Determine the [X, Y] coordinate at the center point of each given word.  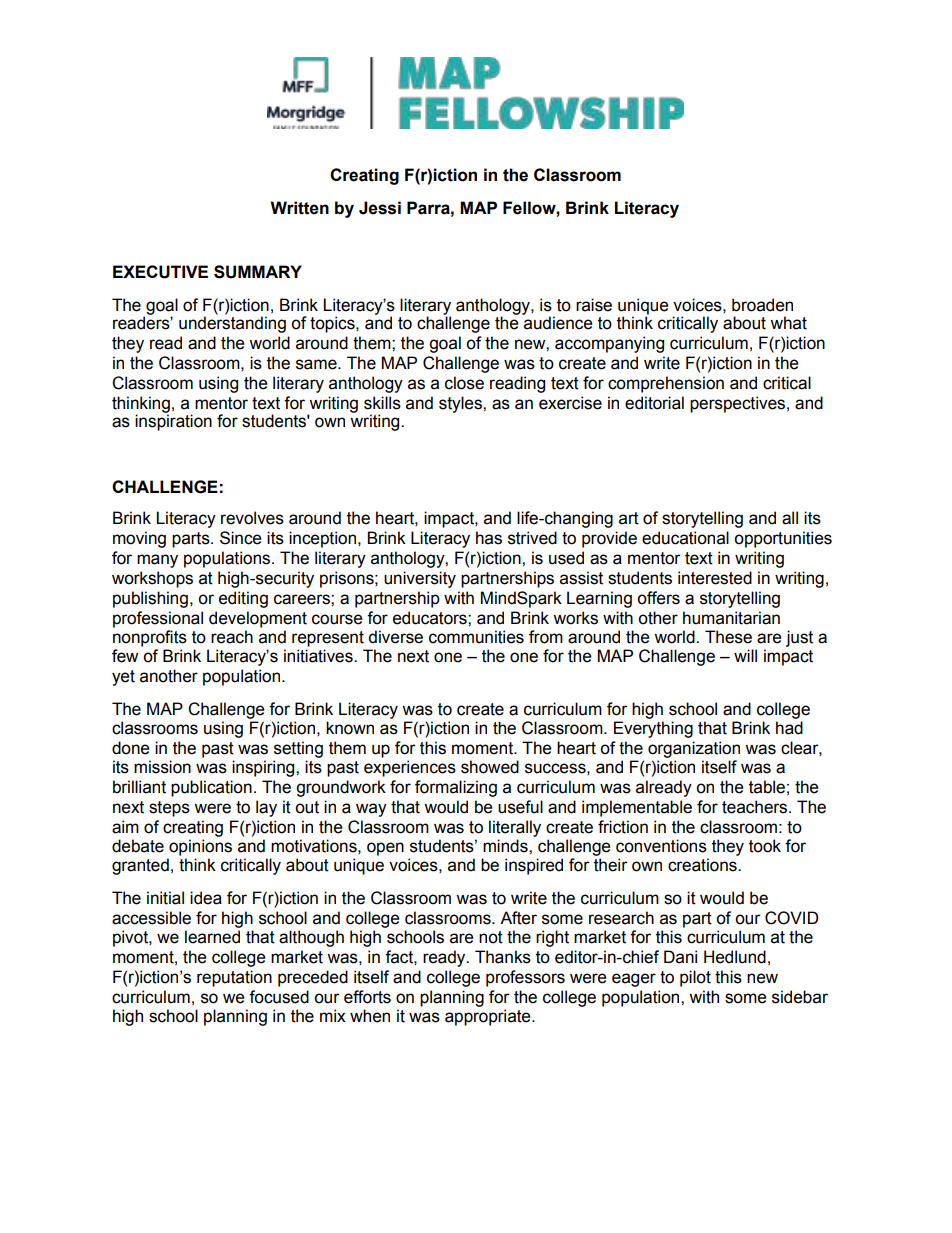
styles [461, 404]
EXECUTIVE [160, 272]
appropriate [489, 1017]
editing [243, 599]
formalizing [456, 788]
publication [211, 788]
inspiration [173, 421]
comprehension [666, 384]
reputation [234, 978]
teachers [756, 807]
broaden [762, 305]
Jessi [380, 208]
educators [431, 618]
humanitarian [731, 618]
